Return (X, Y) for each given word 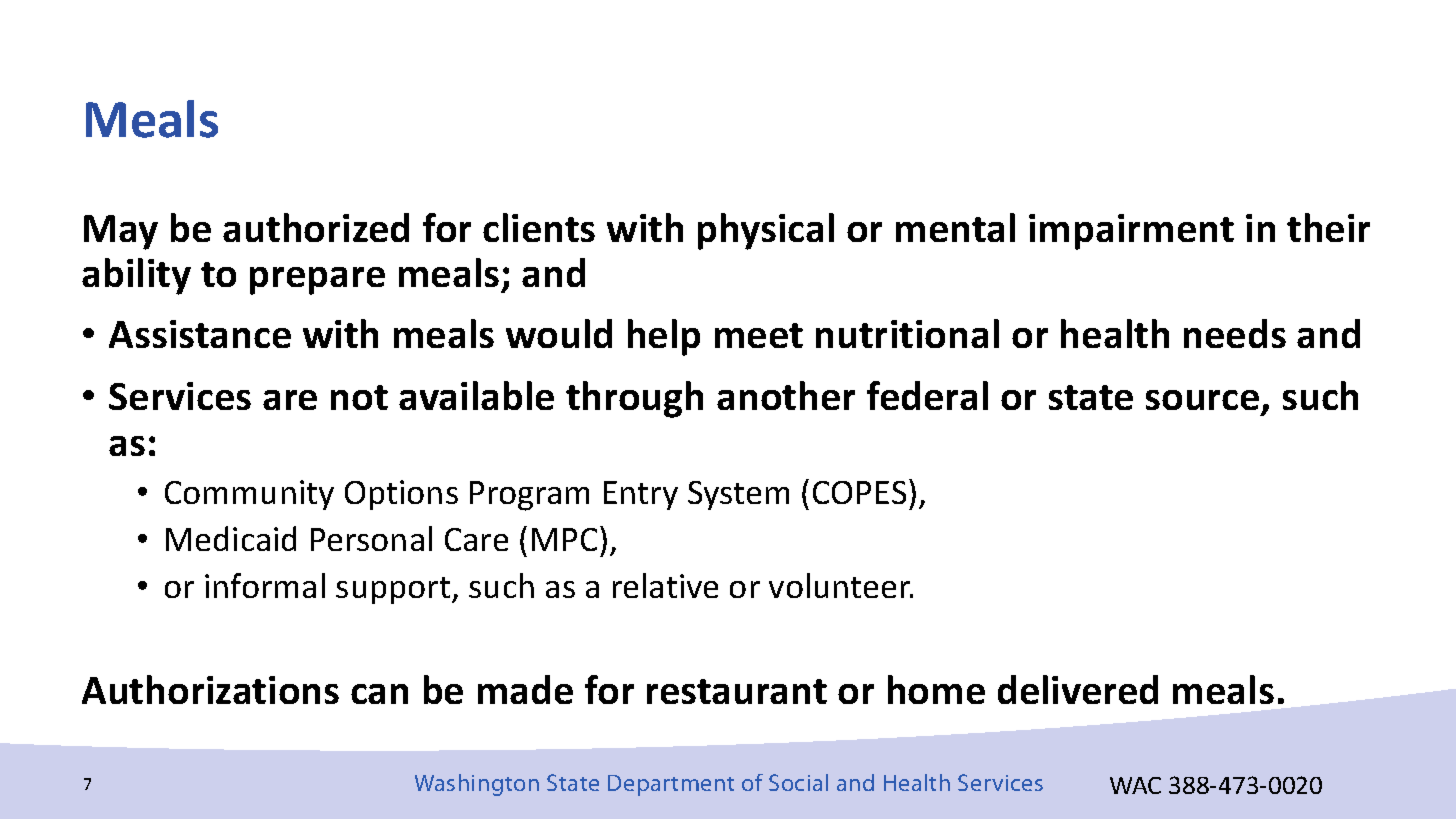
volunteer (841, 585)
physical (766, 231)
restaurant (737, 691)
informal (265, 585)
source (1202, 400)
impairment (1131, 232)
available (476, 395)
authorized (316, 227)
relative (665, 585)
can (379, 694)
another (786, 395)
